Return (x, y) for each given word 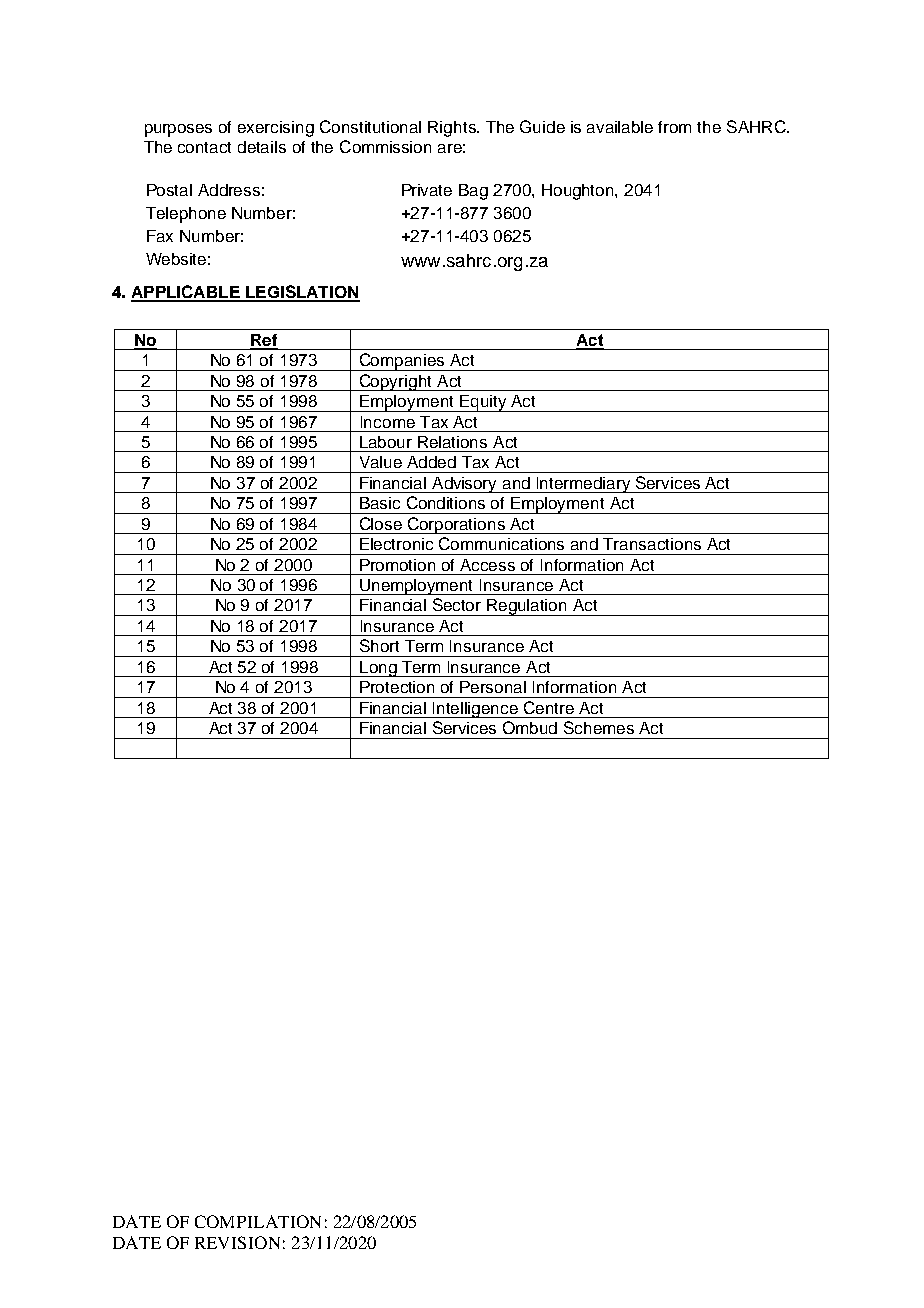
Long (378, 669)
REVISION (237, 1242)
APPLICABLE (186, 293)
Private (427, 190)
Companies (402, 362)
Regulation (527, 607)
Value (381, 462)
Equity (483, 403)
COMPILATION (258, 1221)
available (620, 127)
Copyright (395, 382)
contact (204, 147)
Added (431, 462)
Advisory (465, 485)
